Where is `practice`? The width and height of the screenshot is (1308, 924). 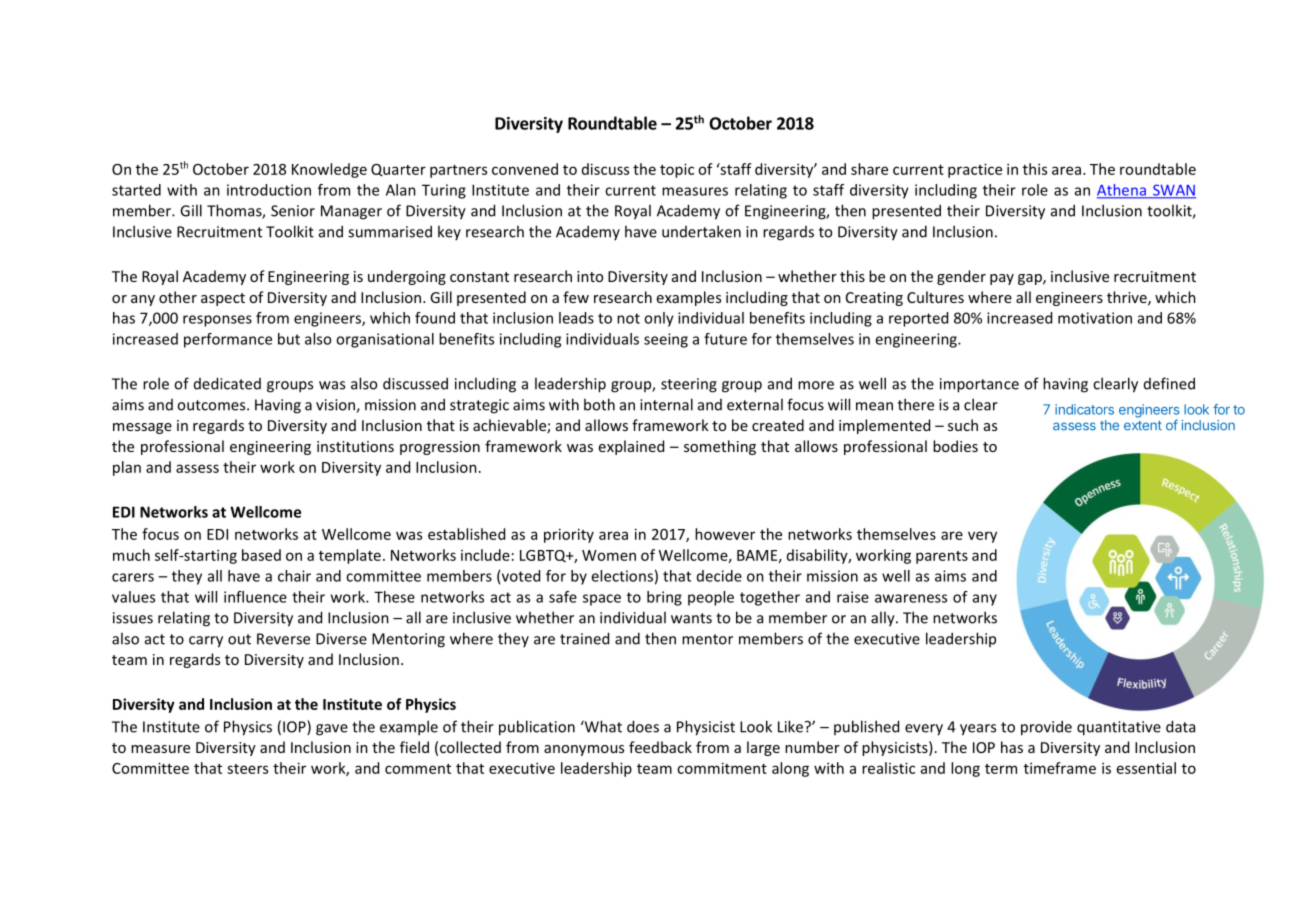 practice is located at coordinates (975, 170).
